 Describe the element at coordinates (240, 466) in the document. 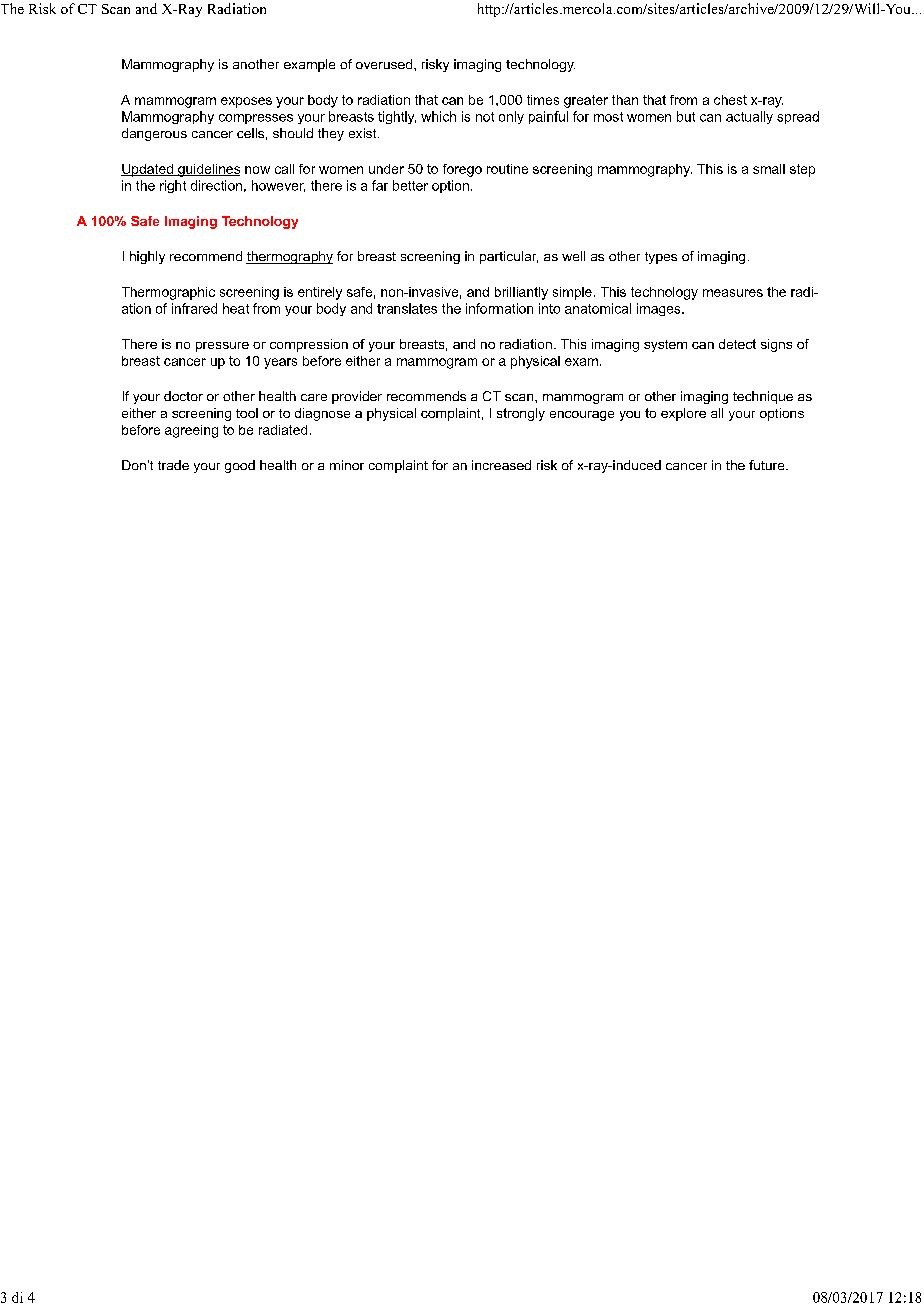

I see `good` at that location.
